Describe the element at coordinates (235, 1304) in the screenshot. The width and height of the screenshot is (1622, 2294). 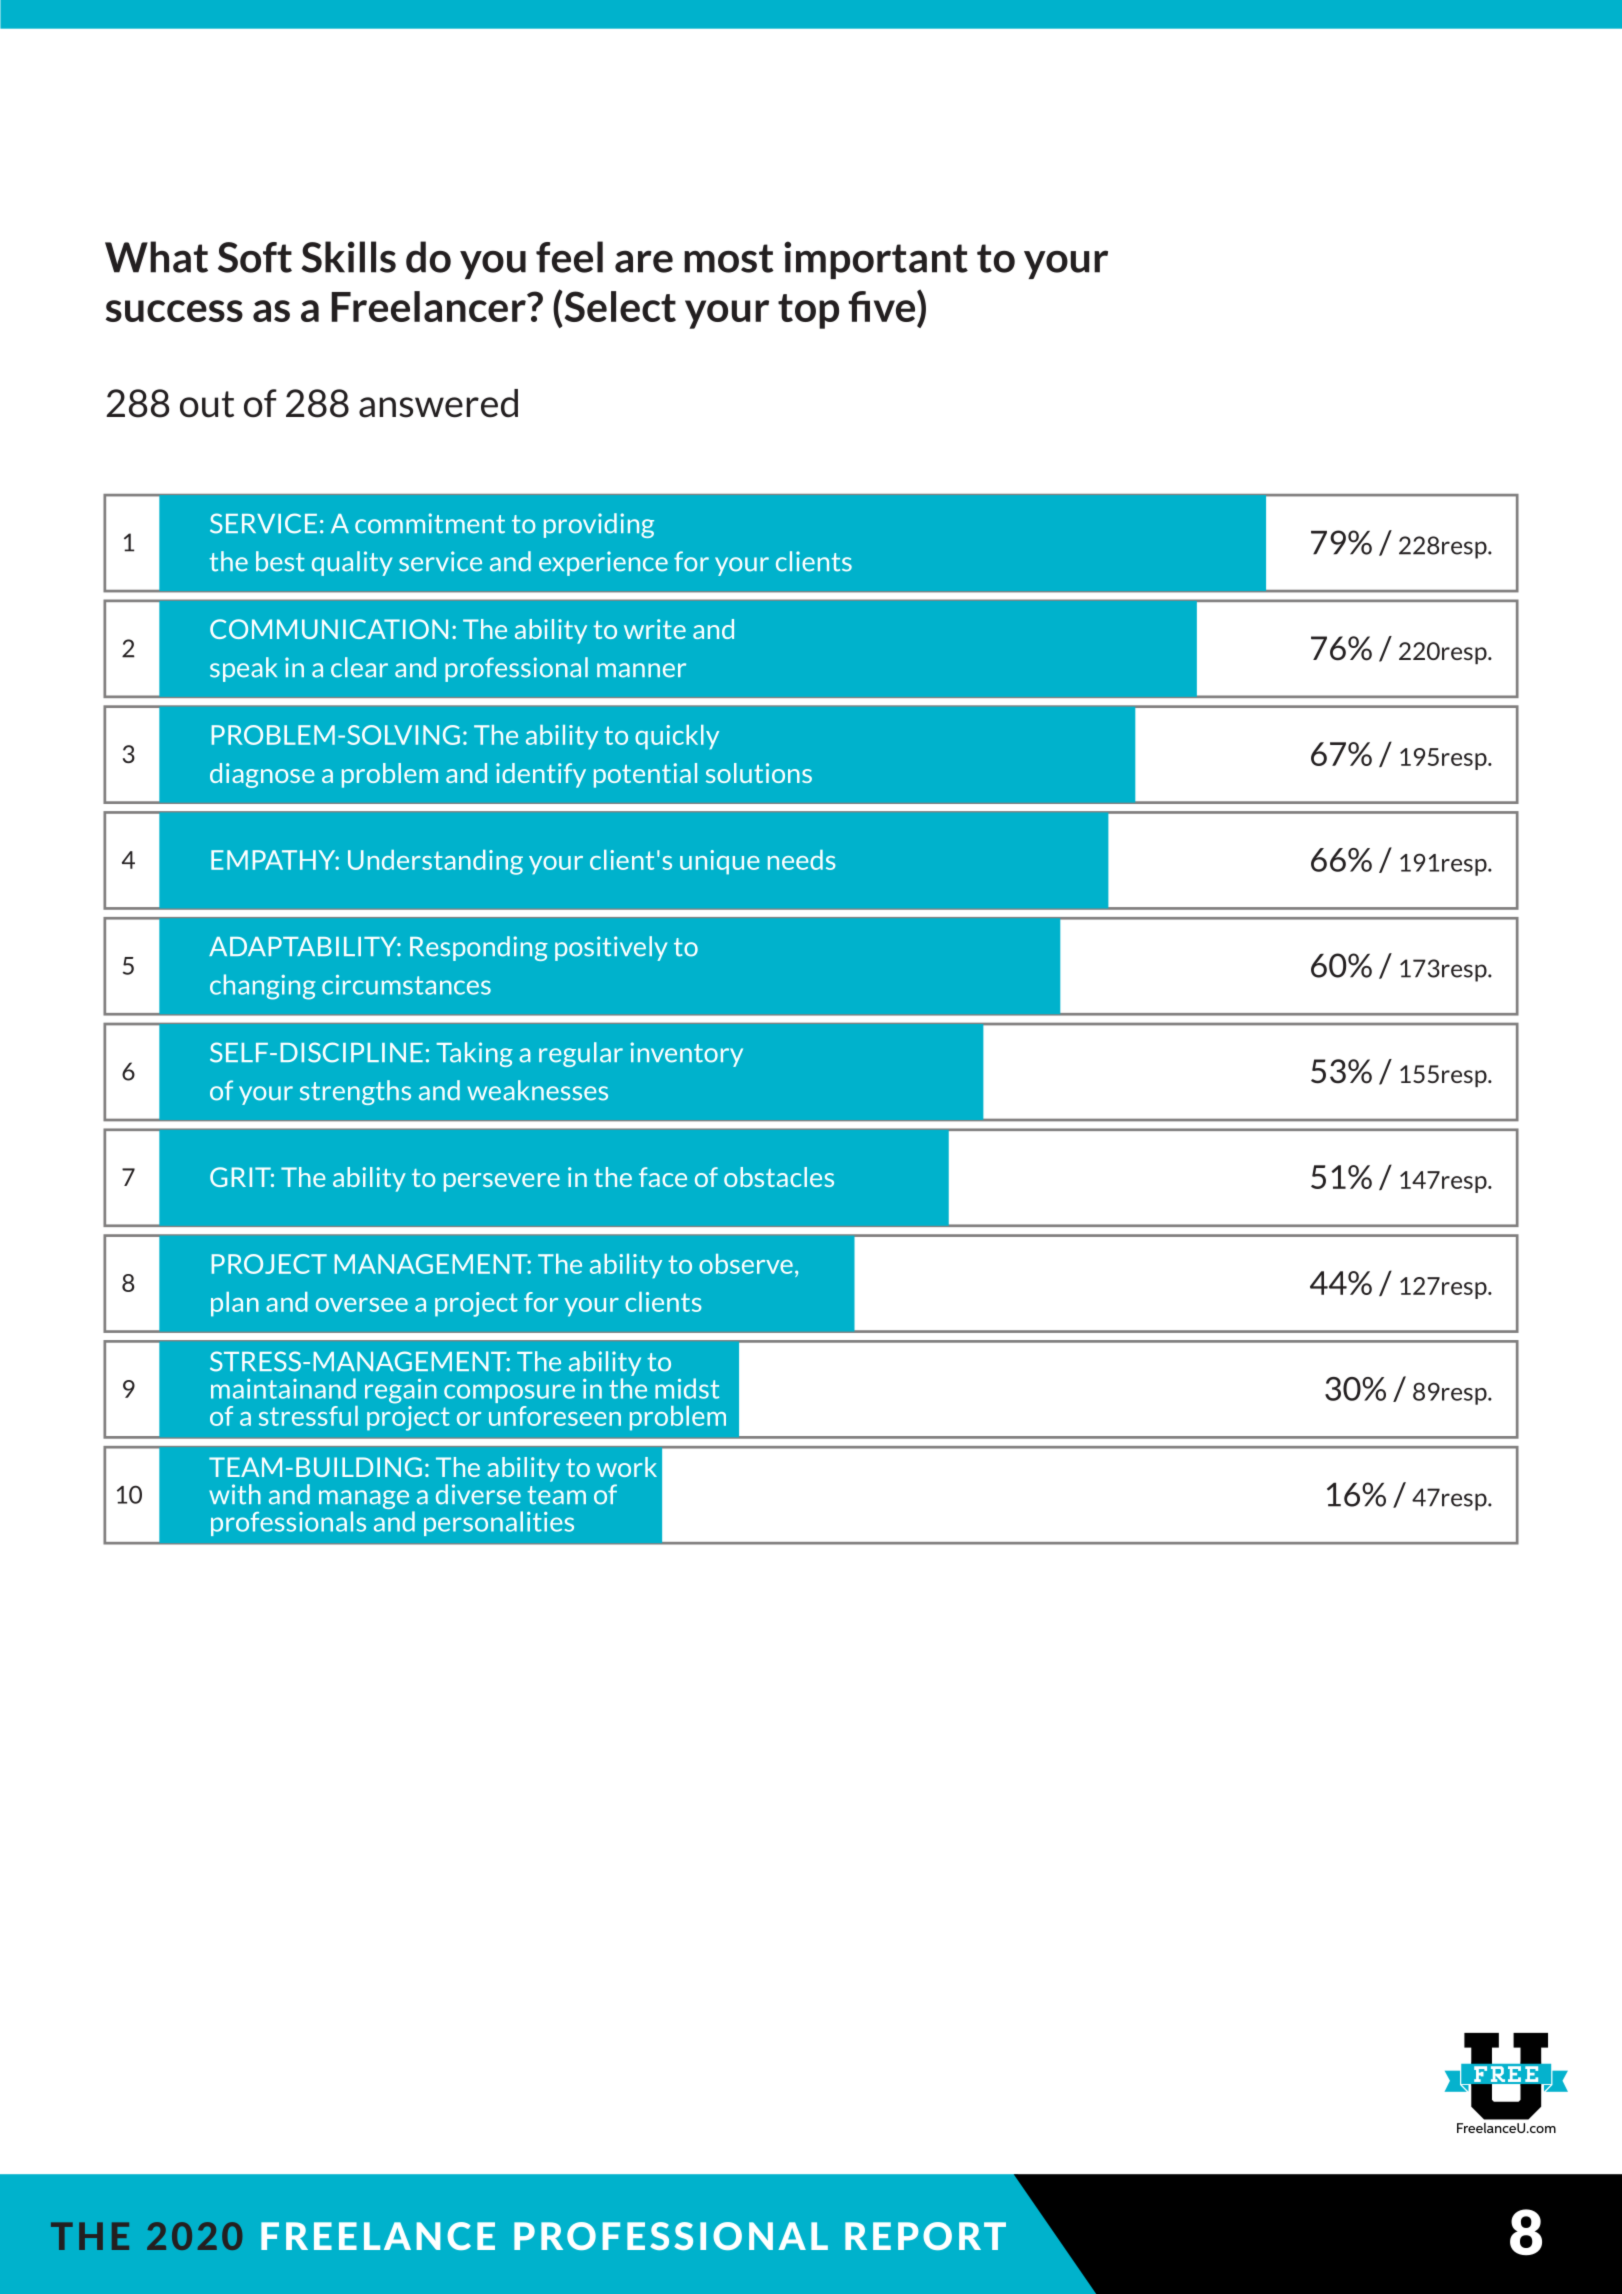
I see `plan` at that location.
